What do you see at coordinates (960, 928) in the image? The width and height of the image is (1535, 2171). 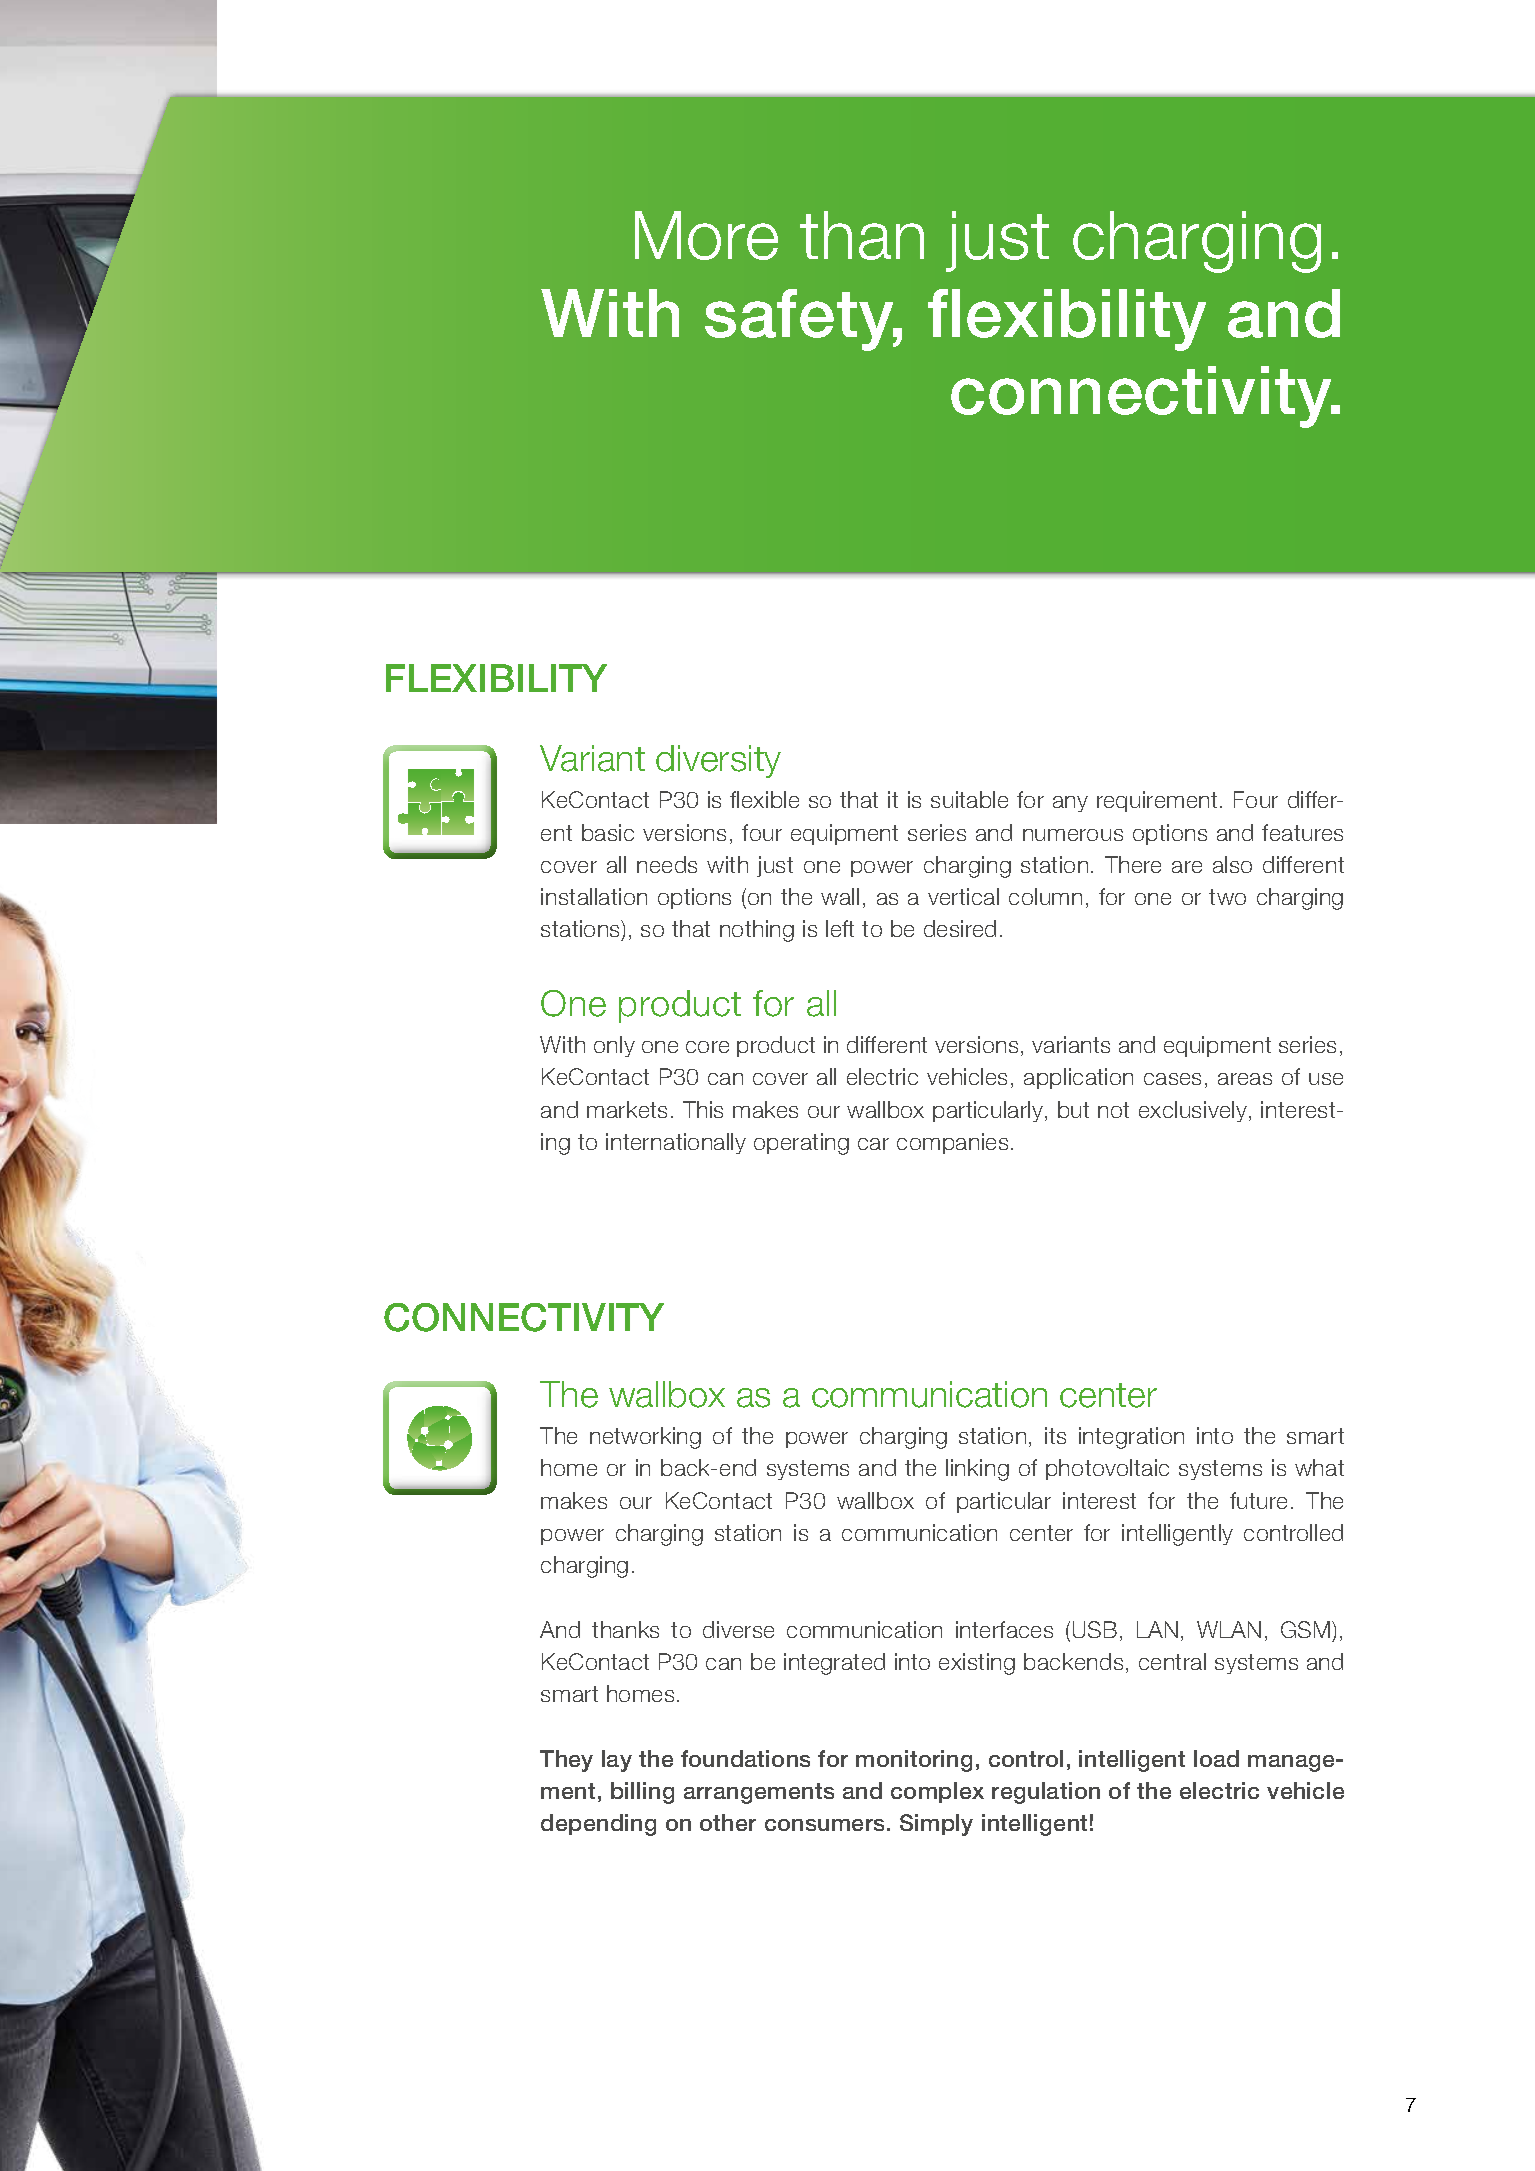 I see `desired` at bounding box center [960, 928].
